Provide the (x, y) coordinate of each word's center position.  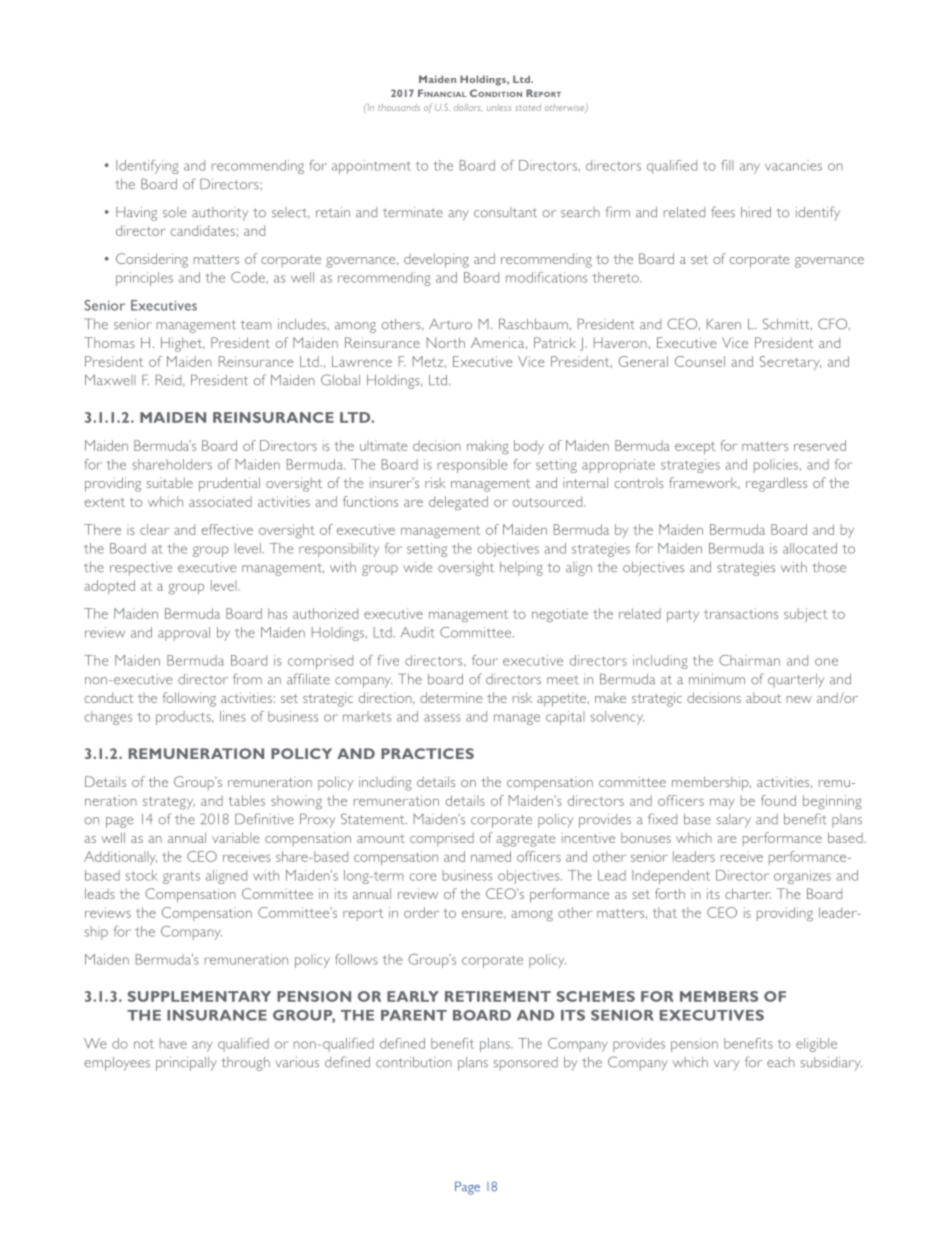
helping (521, 569)
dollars (468, 107)
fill (727, 165)
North (446, 342)
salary (734, 821)
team (255, 325)
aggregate (525, 840)
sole (174, 212)
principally (186, 1064)
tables (247, 800)
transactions (741, 613)
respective (141, 569)
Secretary (790, 363)
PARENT (414, 1015)
